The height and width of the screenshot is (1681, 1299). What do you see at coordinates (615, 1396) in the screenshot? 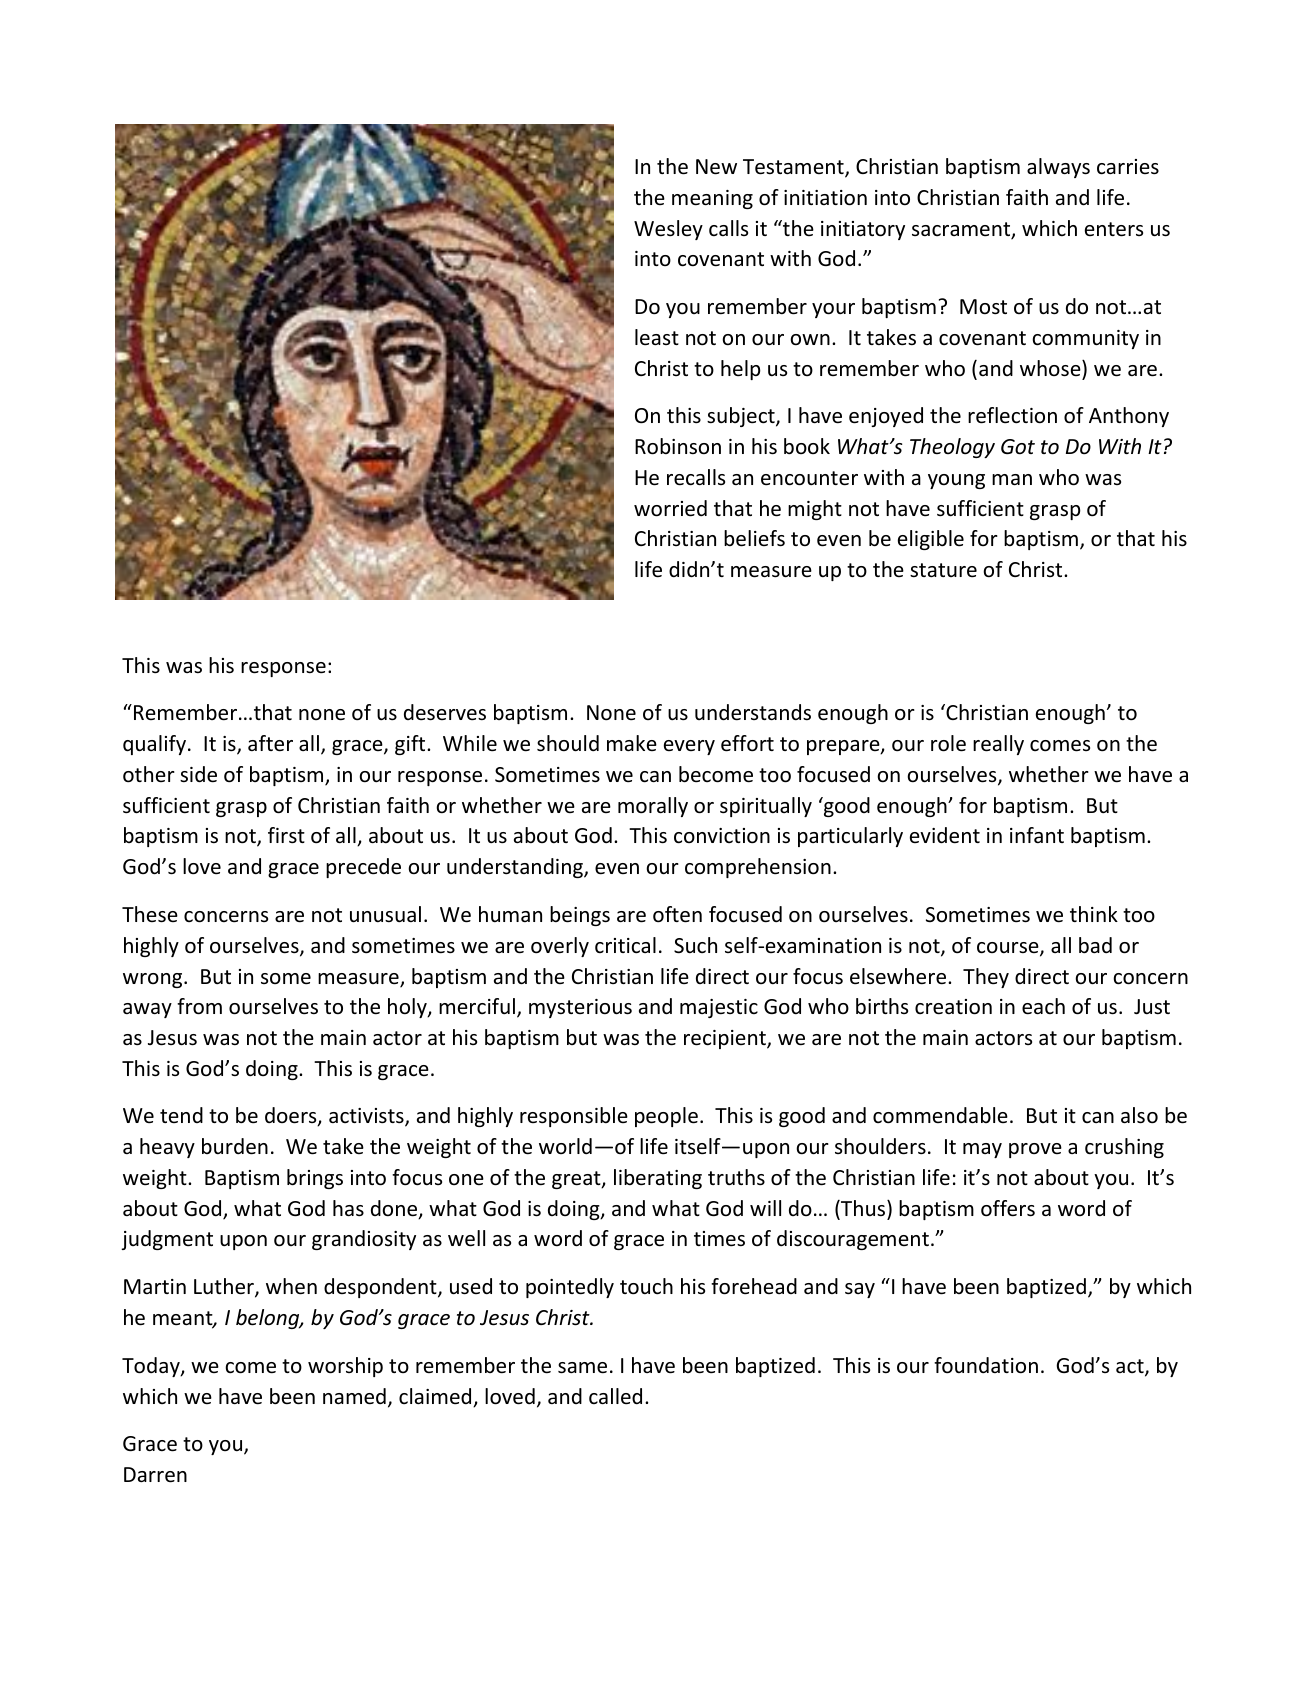
I see `called` at bounding box center [615, 1396].
